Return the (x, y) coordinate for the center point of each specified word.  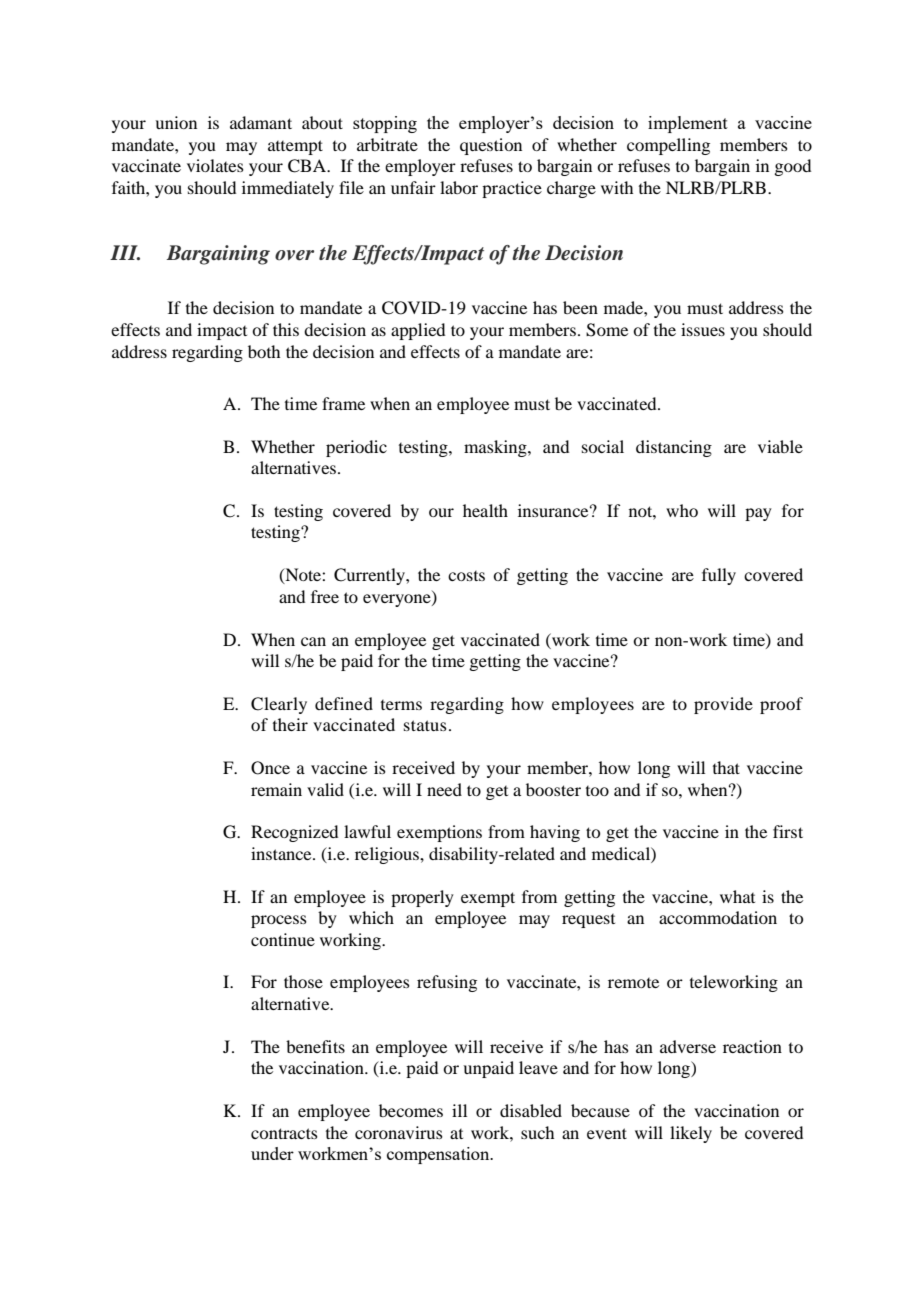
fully (719, 576)
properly (422, 898)
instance (282, 853)
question (491, 146)
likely (691, 1134)
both (264, 351)
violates (215, 165)
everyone (398, 600)
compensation (439, 1155)
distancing (674, 448)
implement (688, 124)
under (272, 1153)
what (737, 896)
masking (496, 448)
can (313, 641)
